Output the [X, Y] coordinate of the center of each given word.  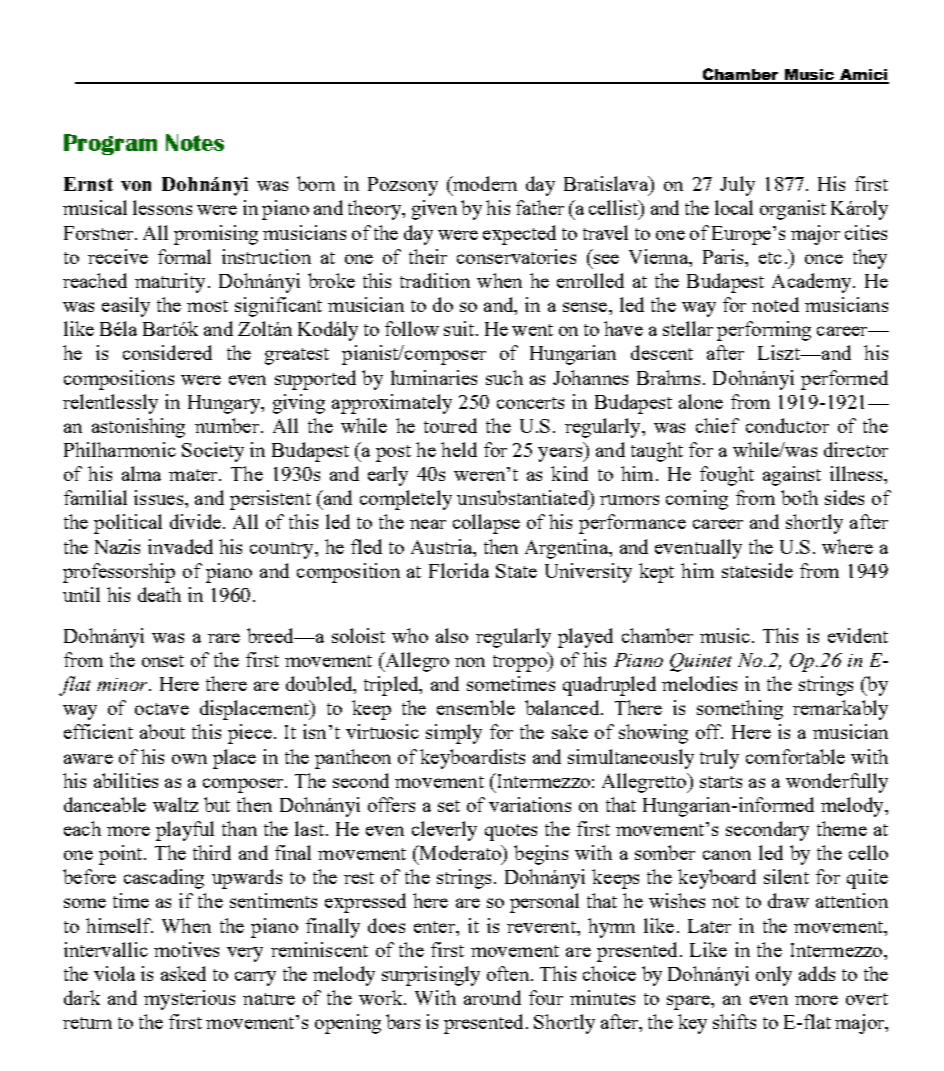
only [774, 976]
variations [530, 804]
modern [484, 183]
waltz [175, 804]
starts [721, 782]
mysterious [189, 1000]
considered [167, 352]
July [737, 186]
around [492, 997]
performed [844, 380]
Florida [459, 570]
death [159, 594]
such [504, 377]
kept [656, 573]
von [136, 186]
